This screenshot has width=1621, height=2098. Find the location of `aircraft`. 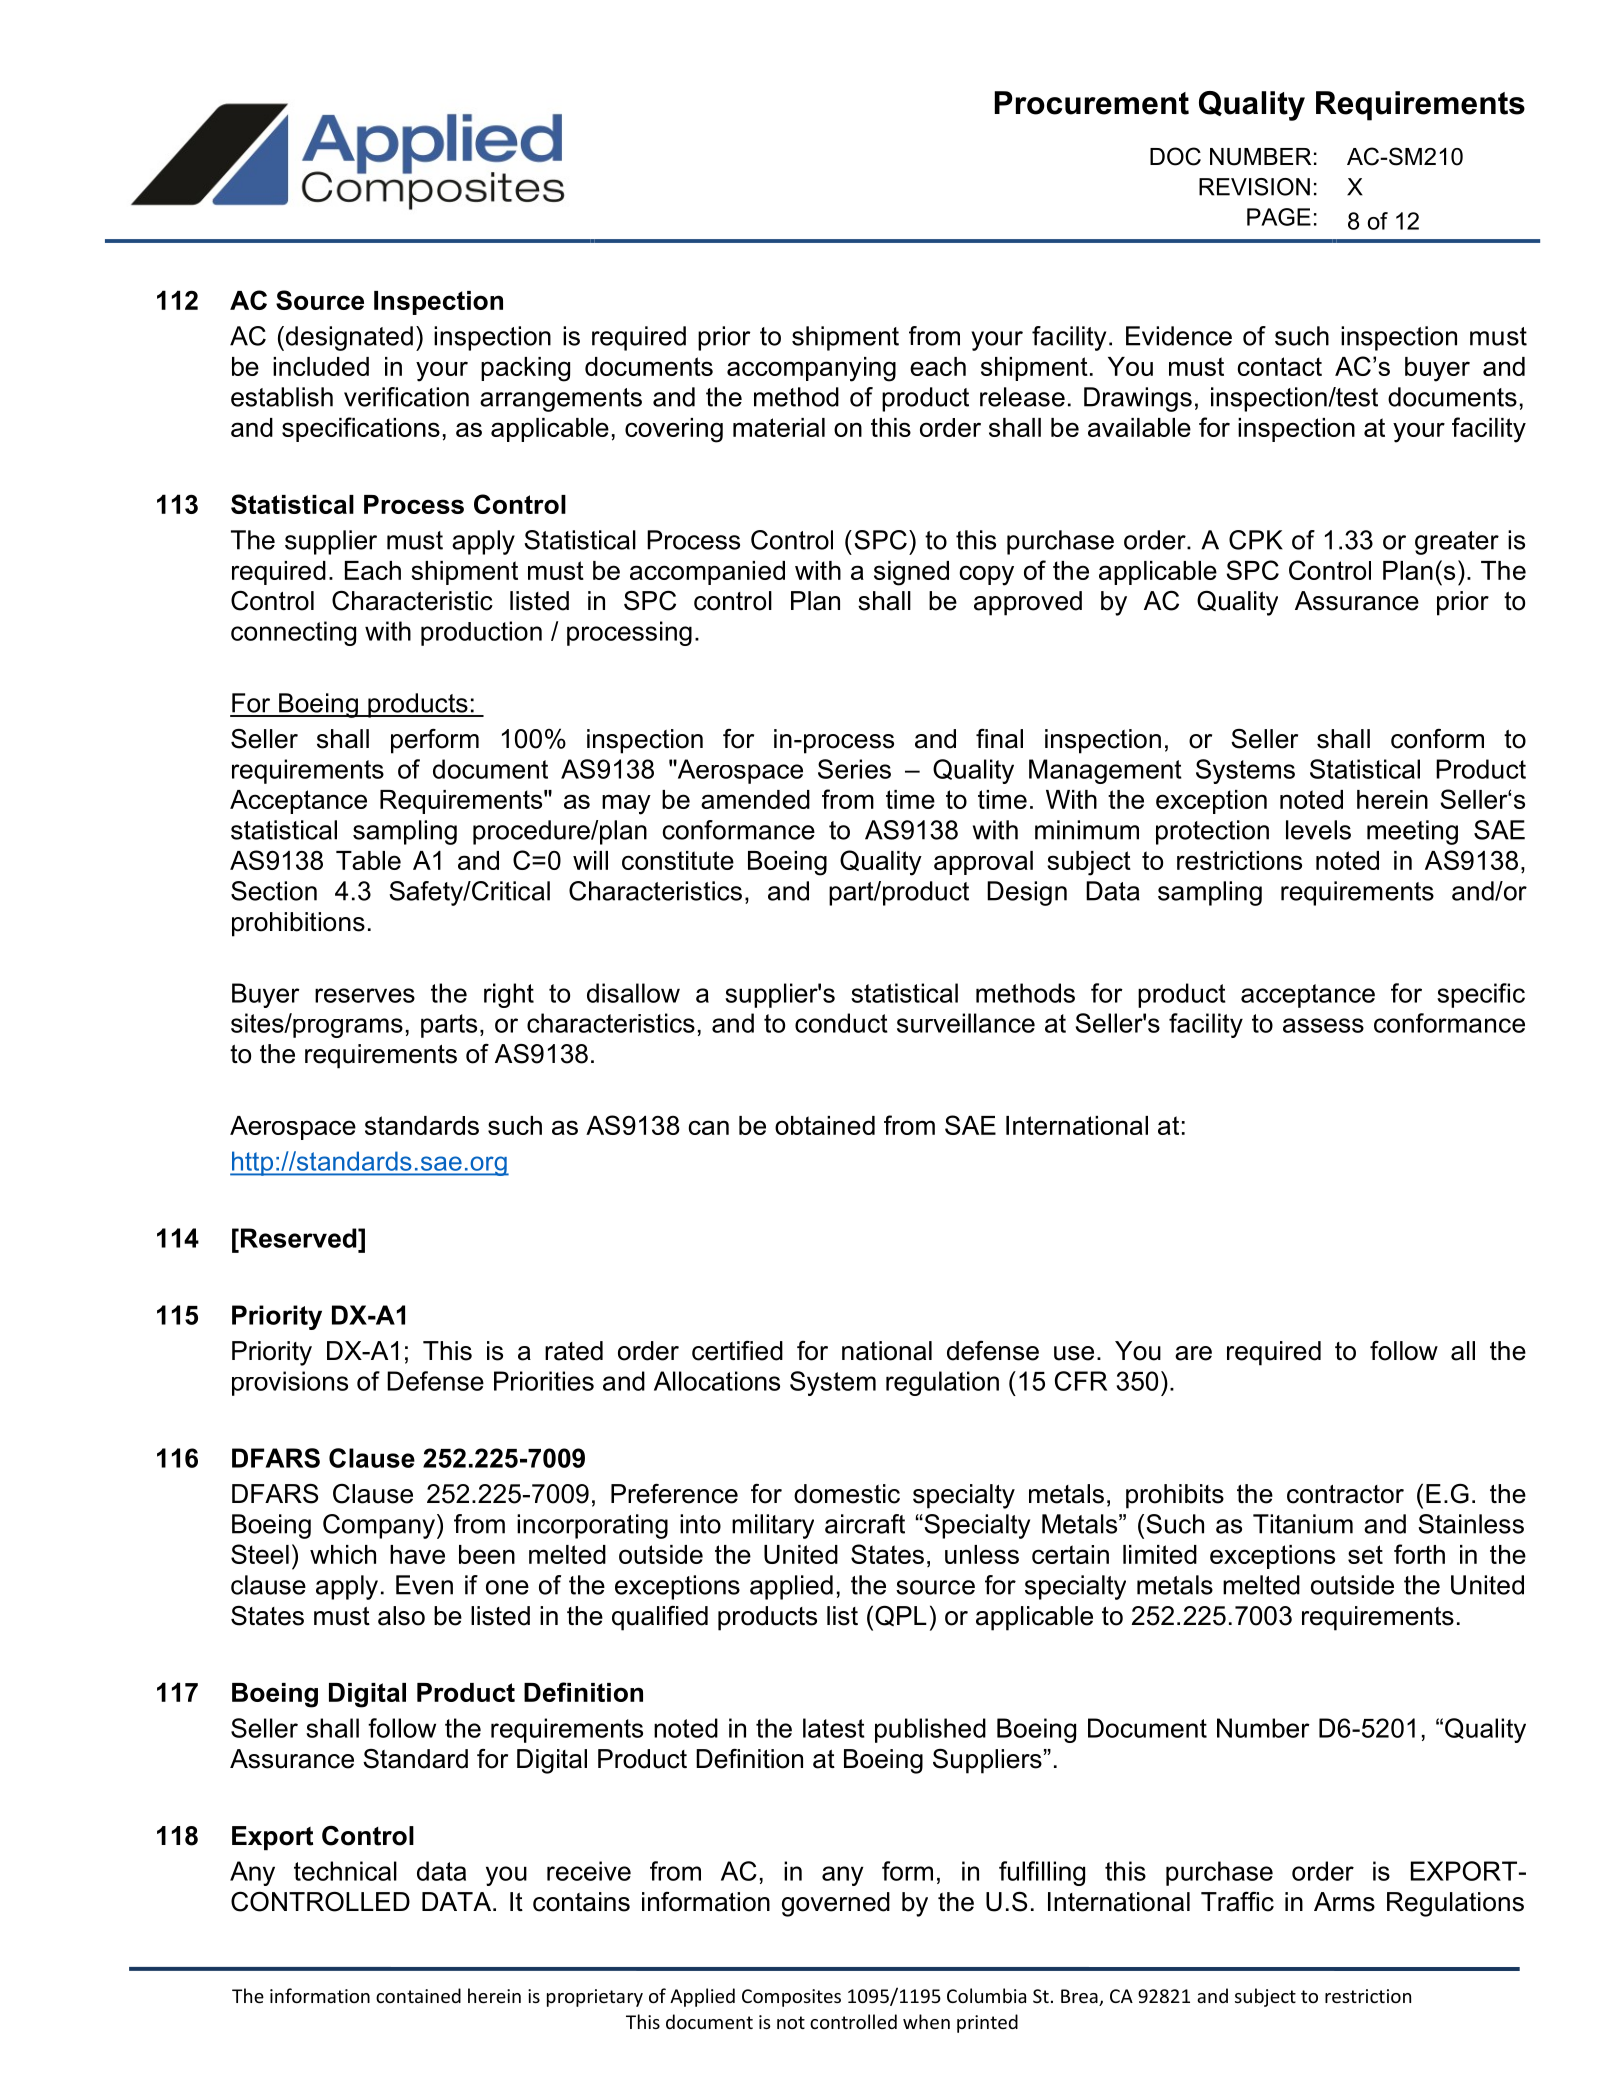

aircraft is located at coordinates (865, 1524).
